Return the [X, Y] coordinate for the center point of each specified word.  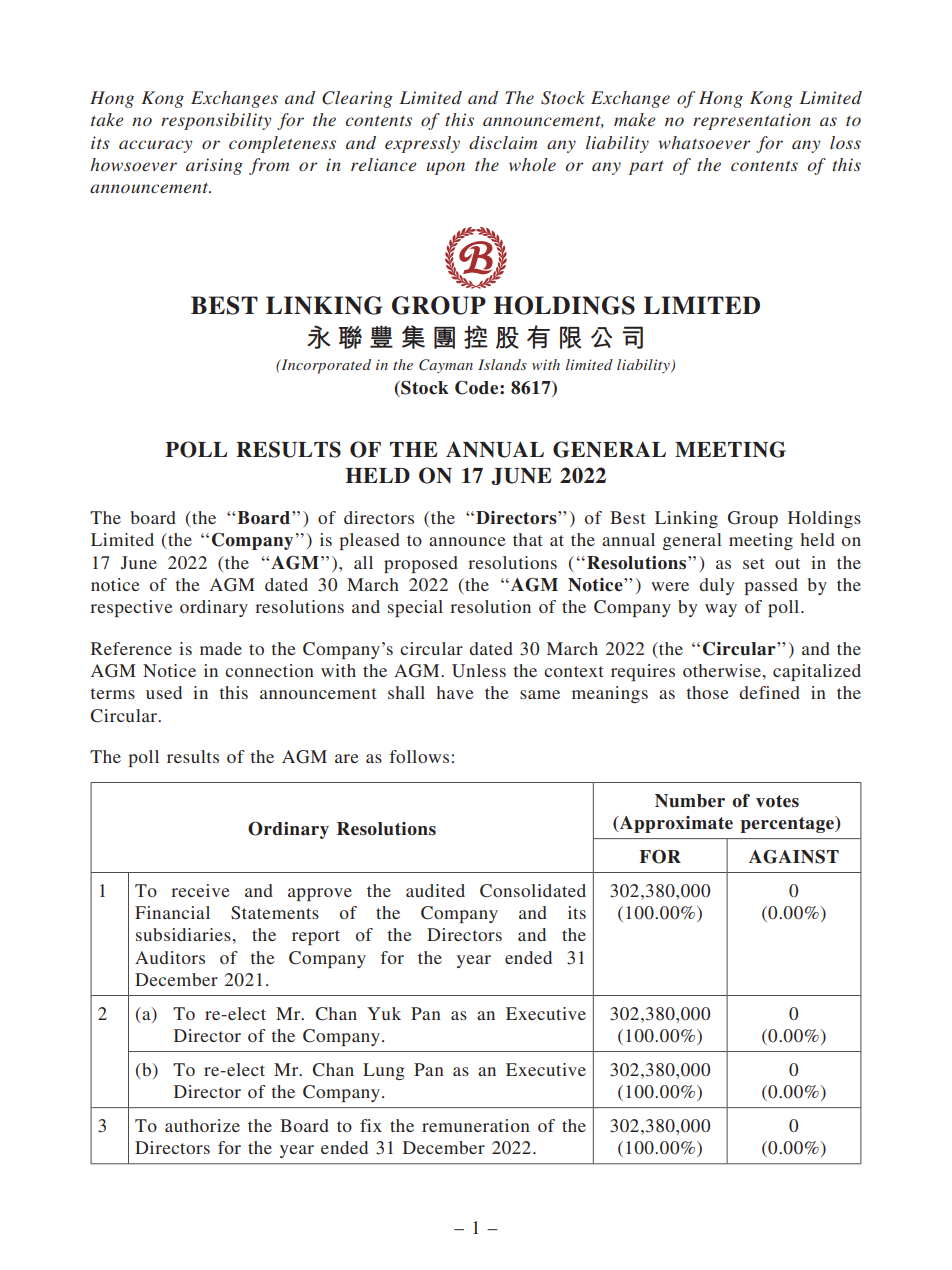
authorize [202, 1125]
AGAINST [794, 857]
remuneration [476, 1125]
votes [777, 801]
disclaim [503, 142]
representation [752, 121]
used [164, 692]
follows [419, 756]
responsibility [216, 121]
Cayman [446, 366]
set [753, 563]
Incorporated [325, 366]
